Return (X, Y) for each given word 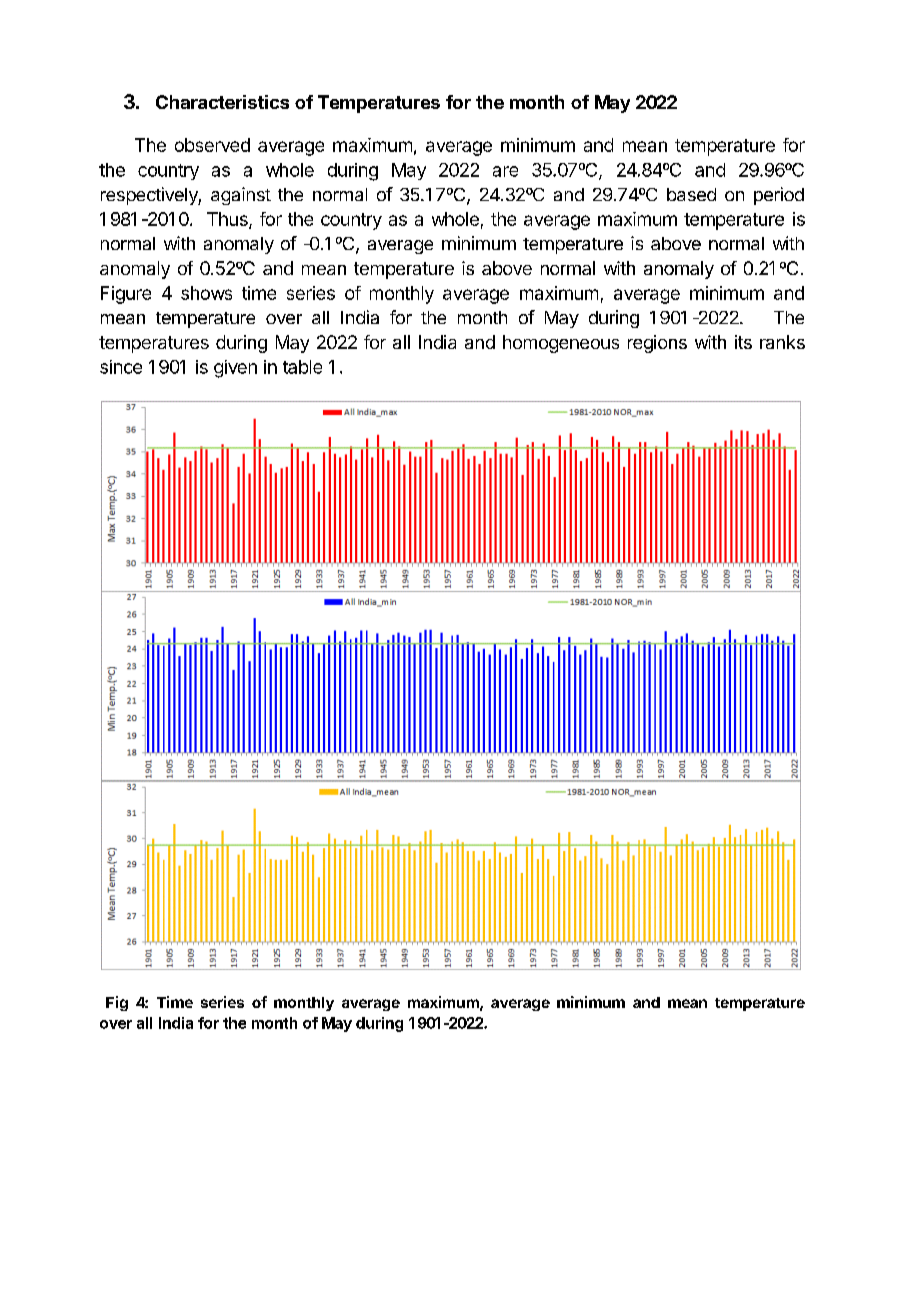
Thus (228, 220)
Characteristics (222, 102)
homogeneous (561, 344)
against (241, 196)
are (505, 171)
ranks (782, 342)
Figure (126, 295)
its (743, 342)
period (779, 196)
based (691, 194)
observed (212, 145)
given (235, 369)
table (302, 367)
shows (206, 293)
